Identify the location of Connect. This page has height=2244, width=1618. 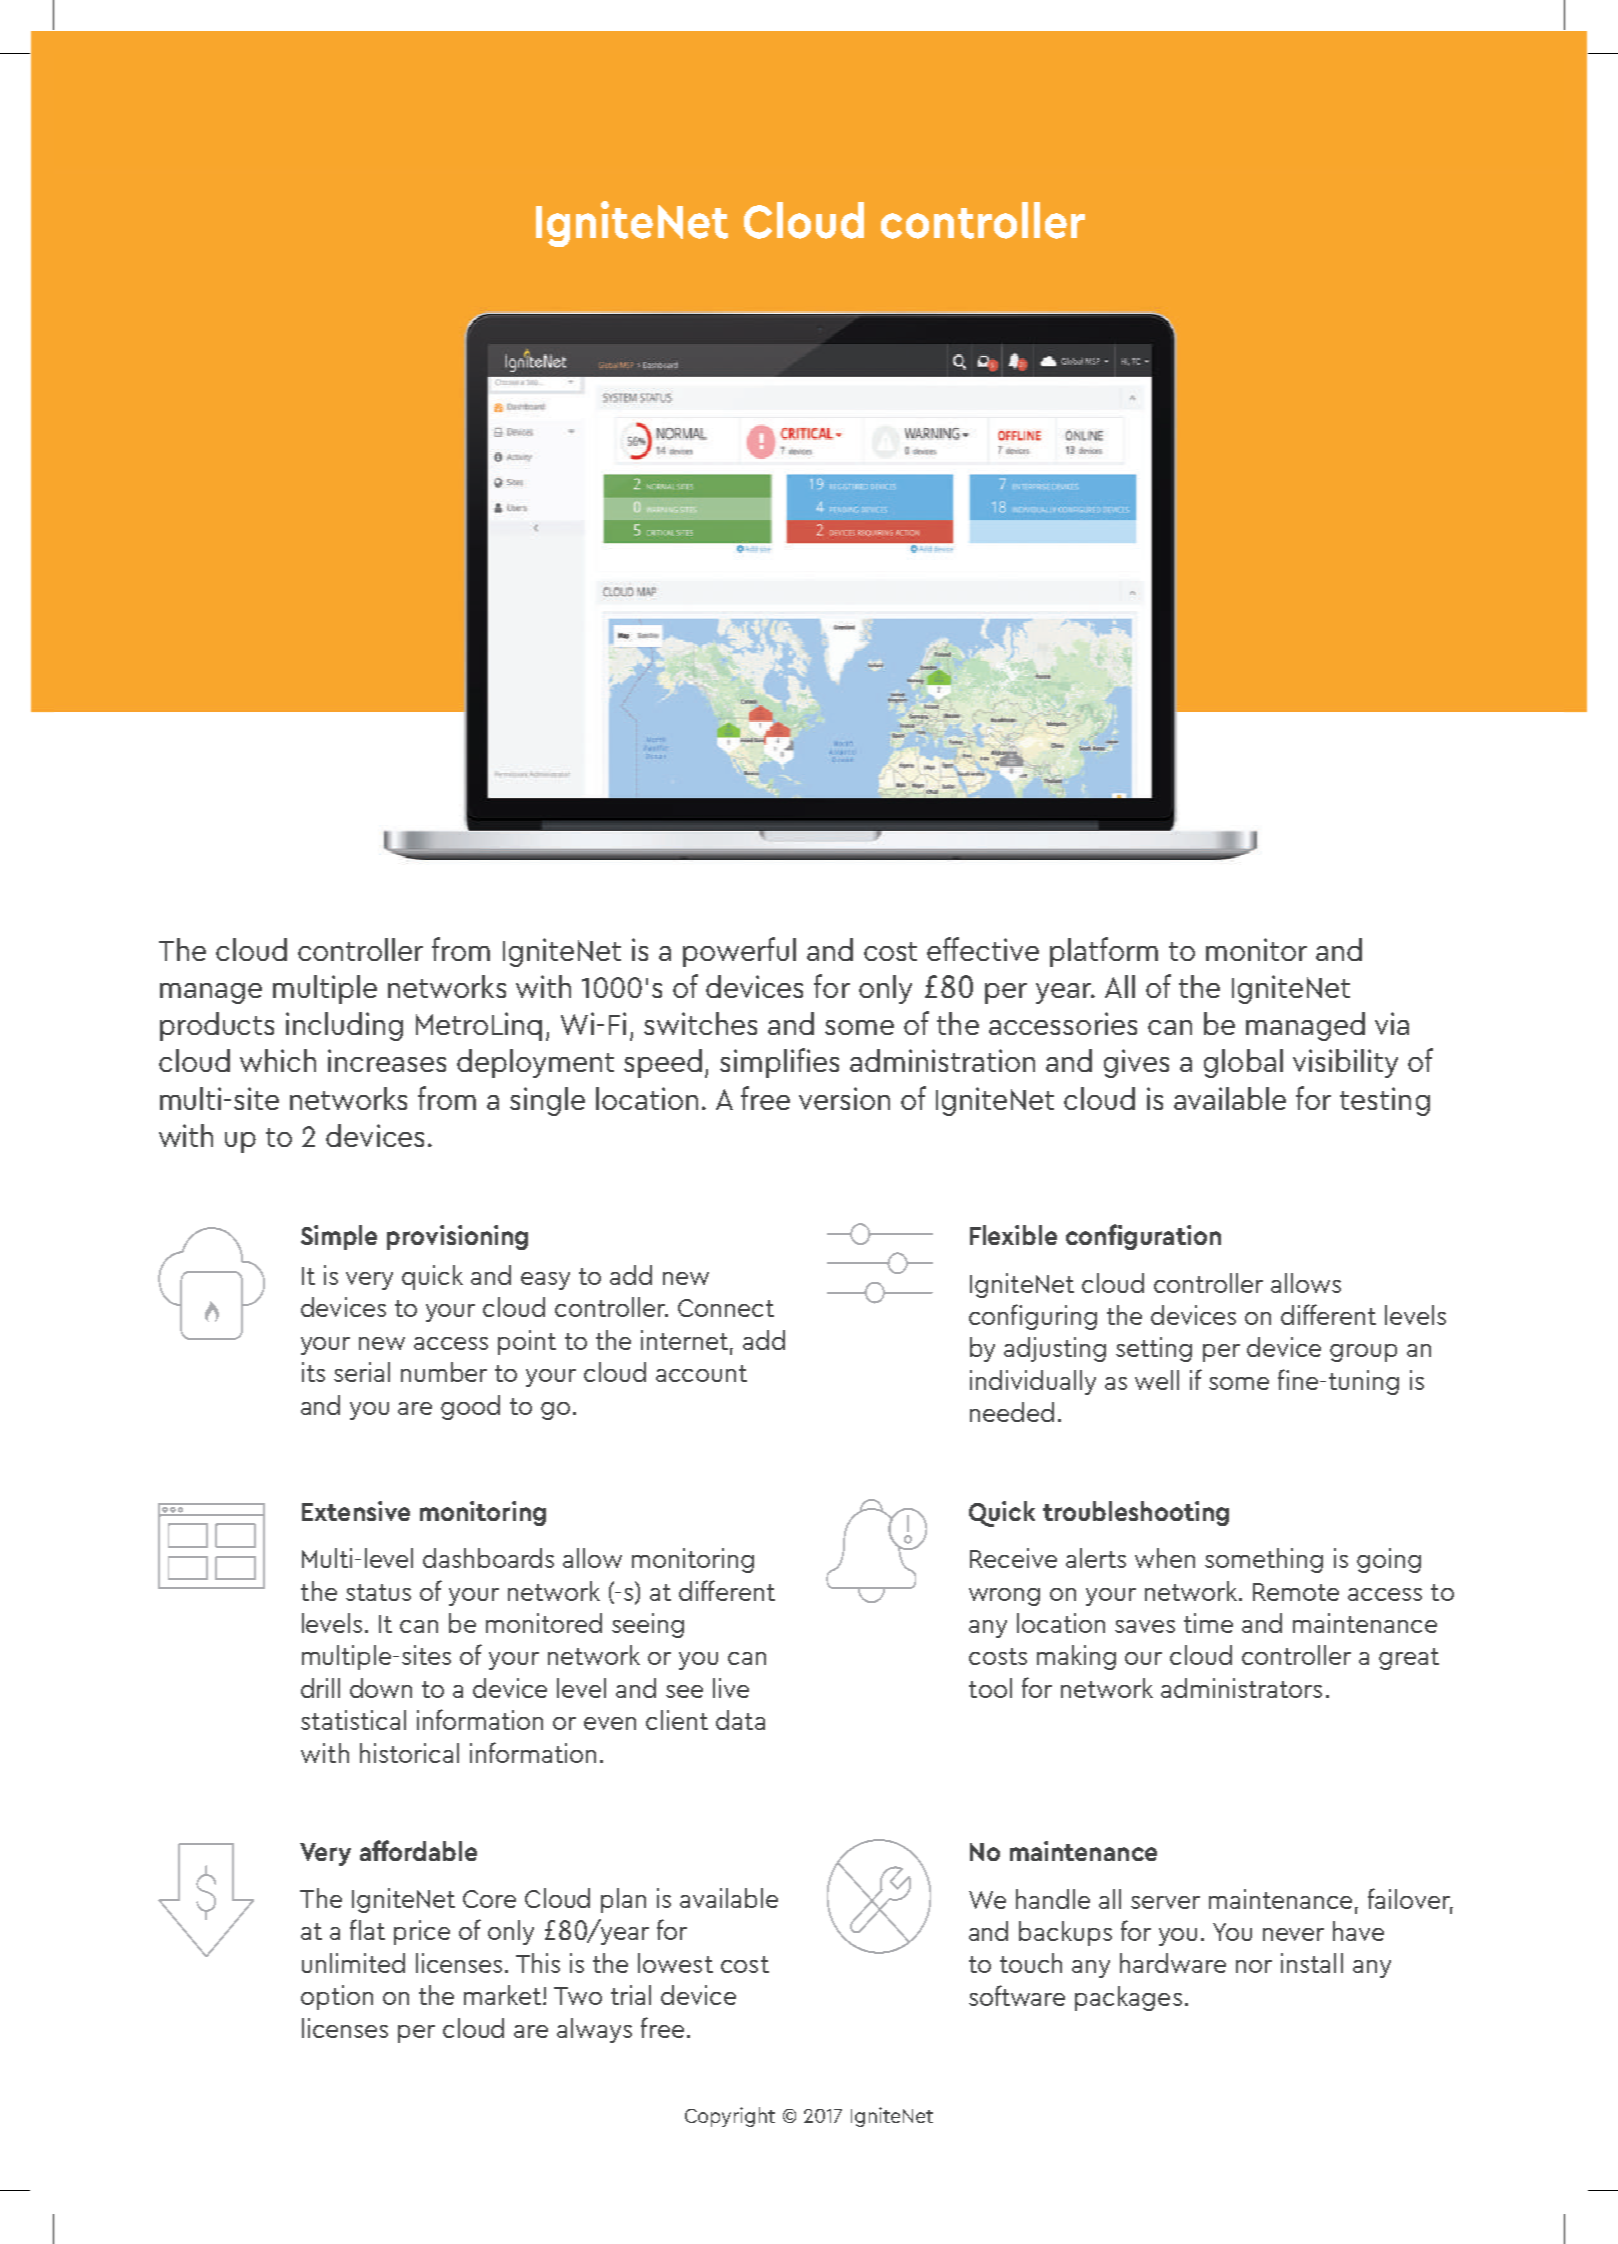
(726, 1308).
